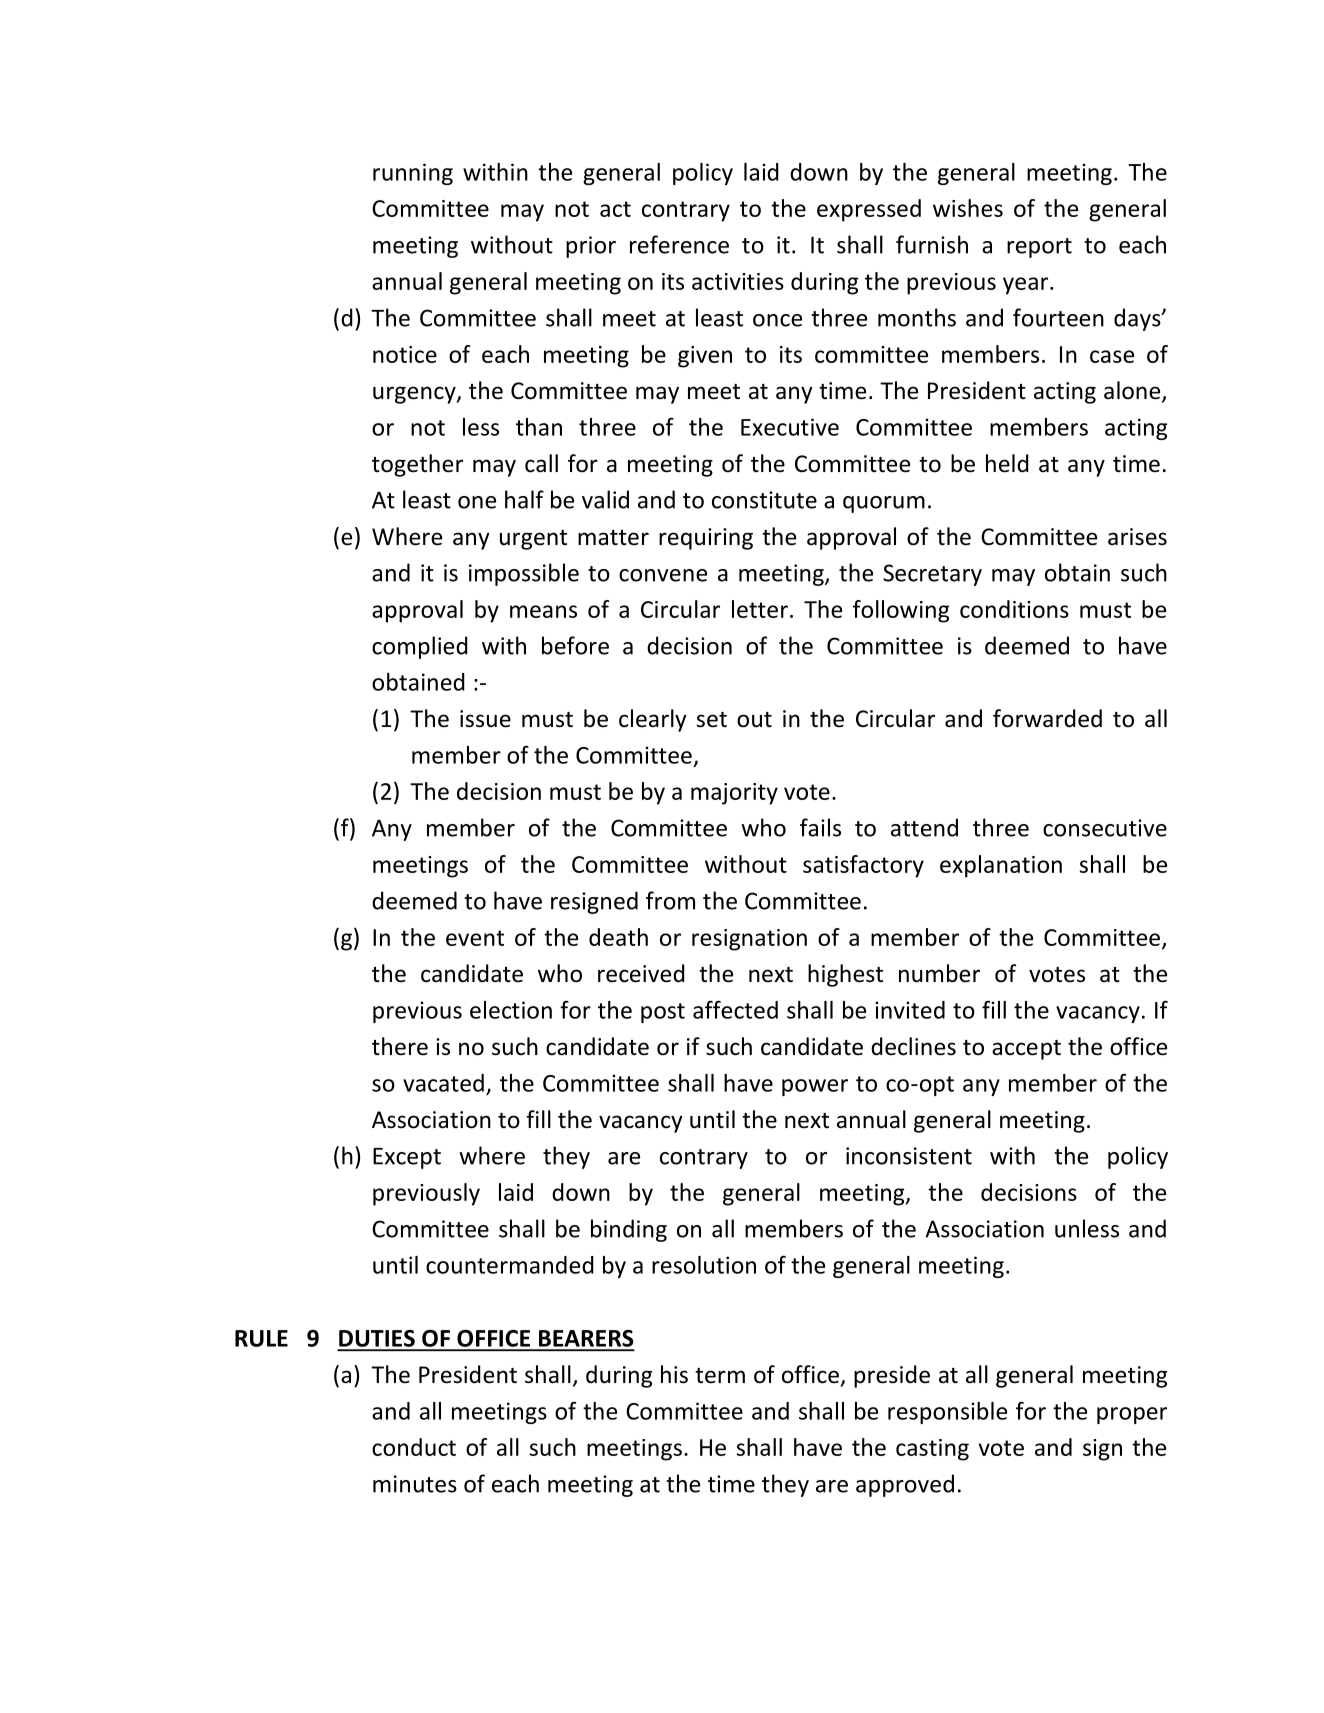  Describe the element at coordinates (734, 794) in the image. I see `majority` at that location.
